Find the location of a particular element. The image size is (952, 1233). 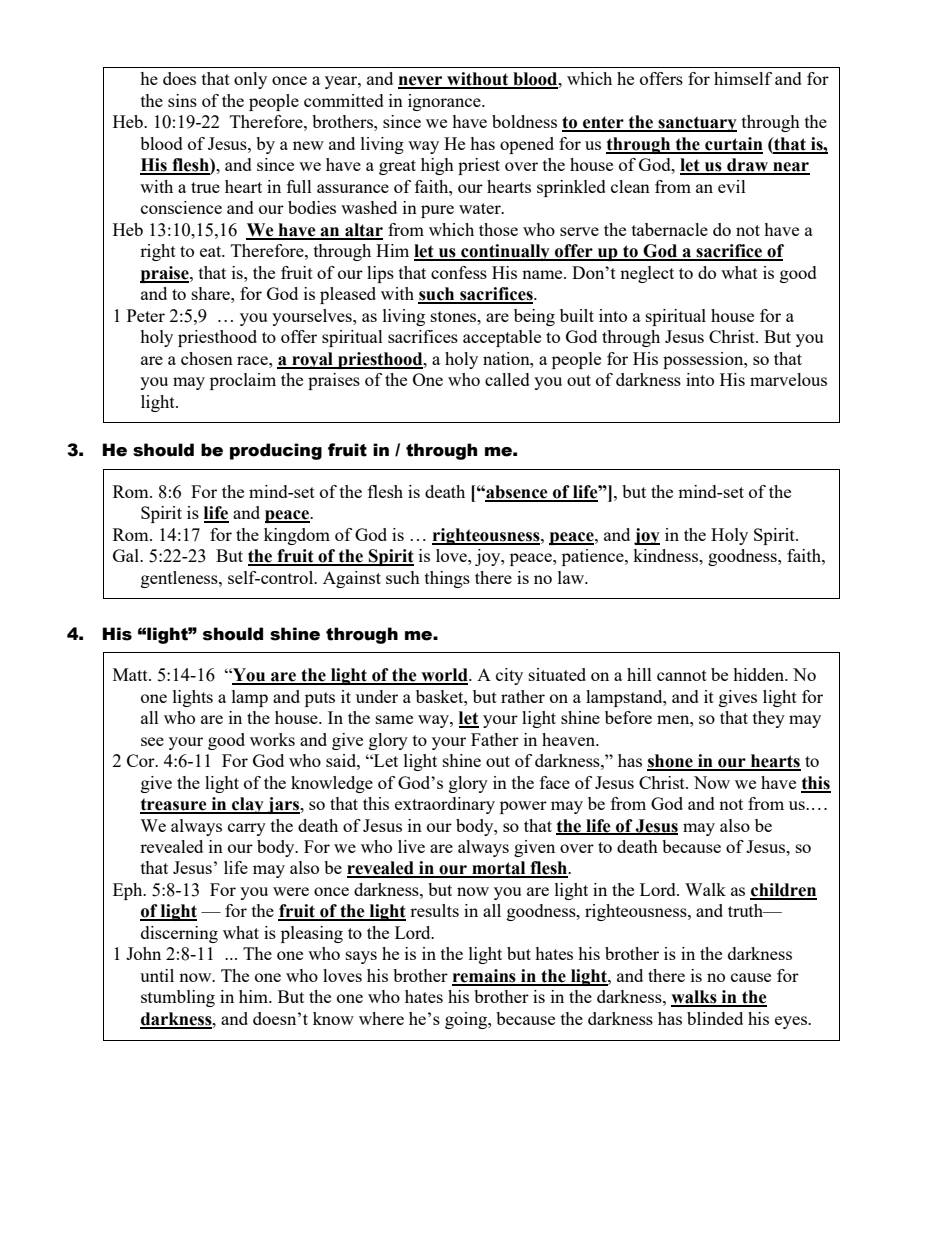

neglect is located at coordinates (647, 274).
